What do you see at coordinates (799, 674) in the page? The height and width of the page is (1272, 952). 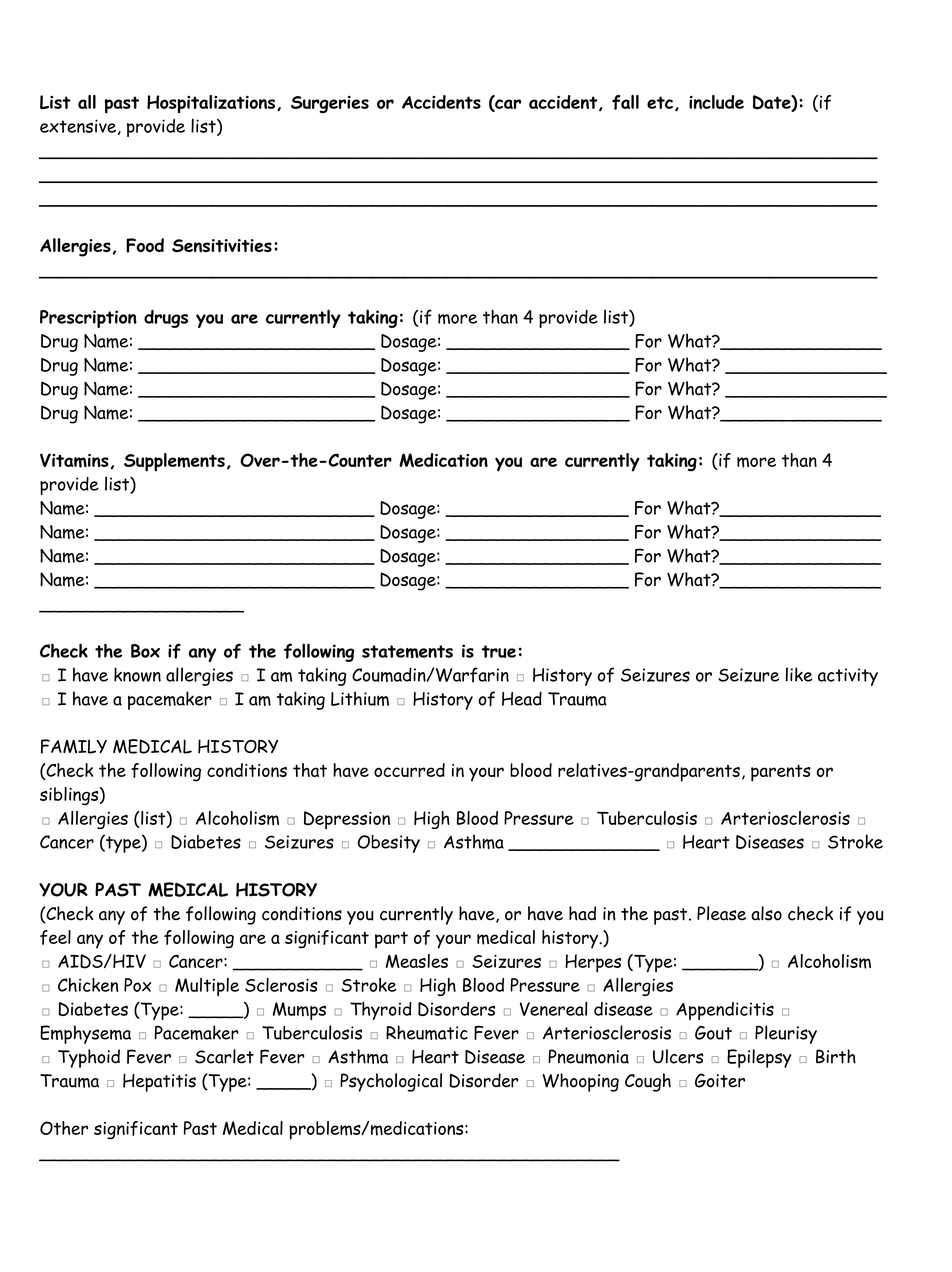 I see `like` at bounding box center [799, 674].
